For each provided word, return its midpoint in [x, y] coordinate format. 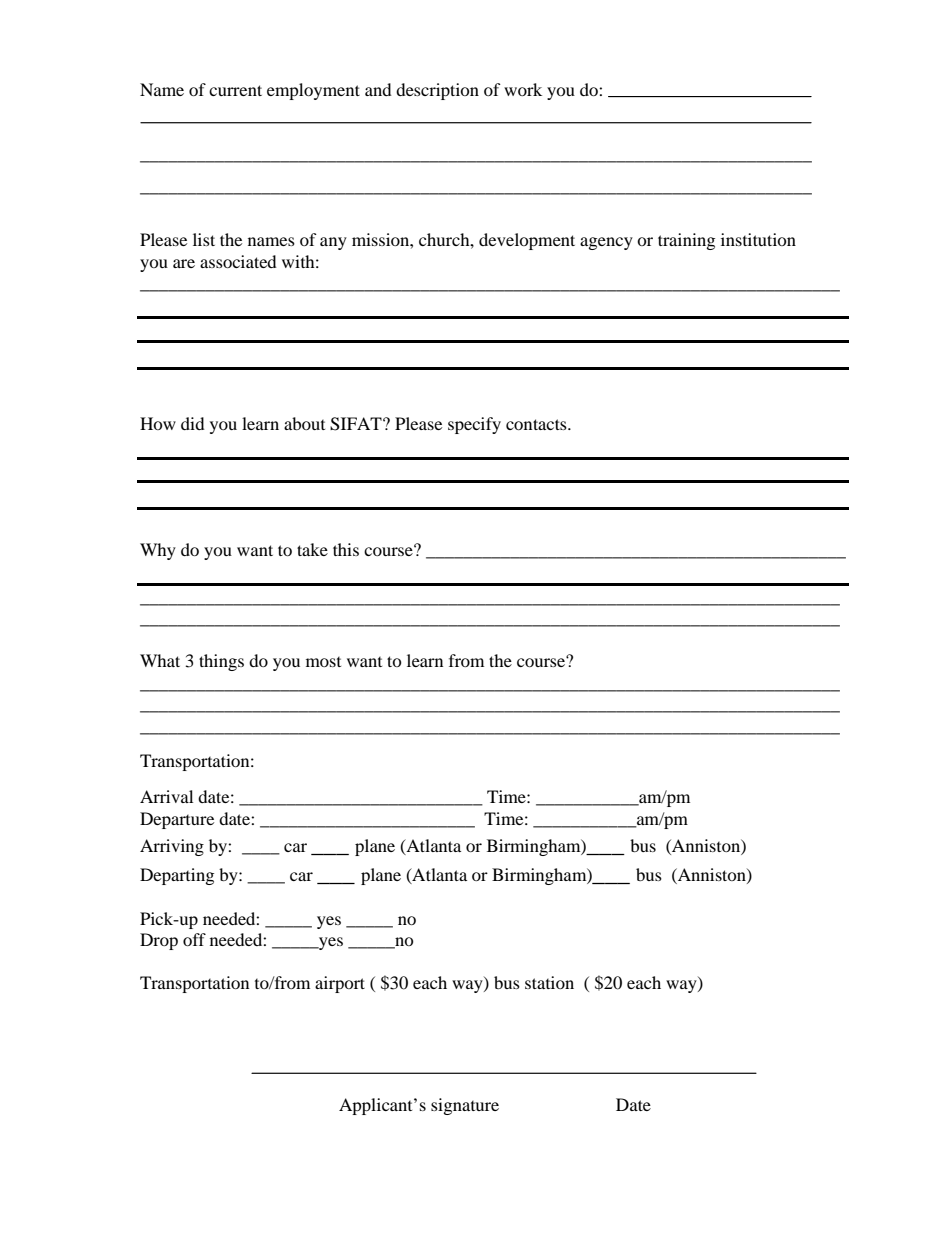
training [686, 241]
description [437, 91]
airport [340, 984]
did [193, 423]
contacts [537, 424]
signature [465, 1106]
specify [474, 425]
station [549, 982]
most [323, 662]
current [235, 90]
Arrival [166, 796]
